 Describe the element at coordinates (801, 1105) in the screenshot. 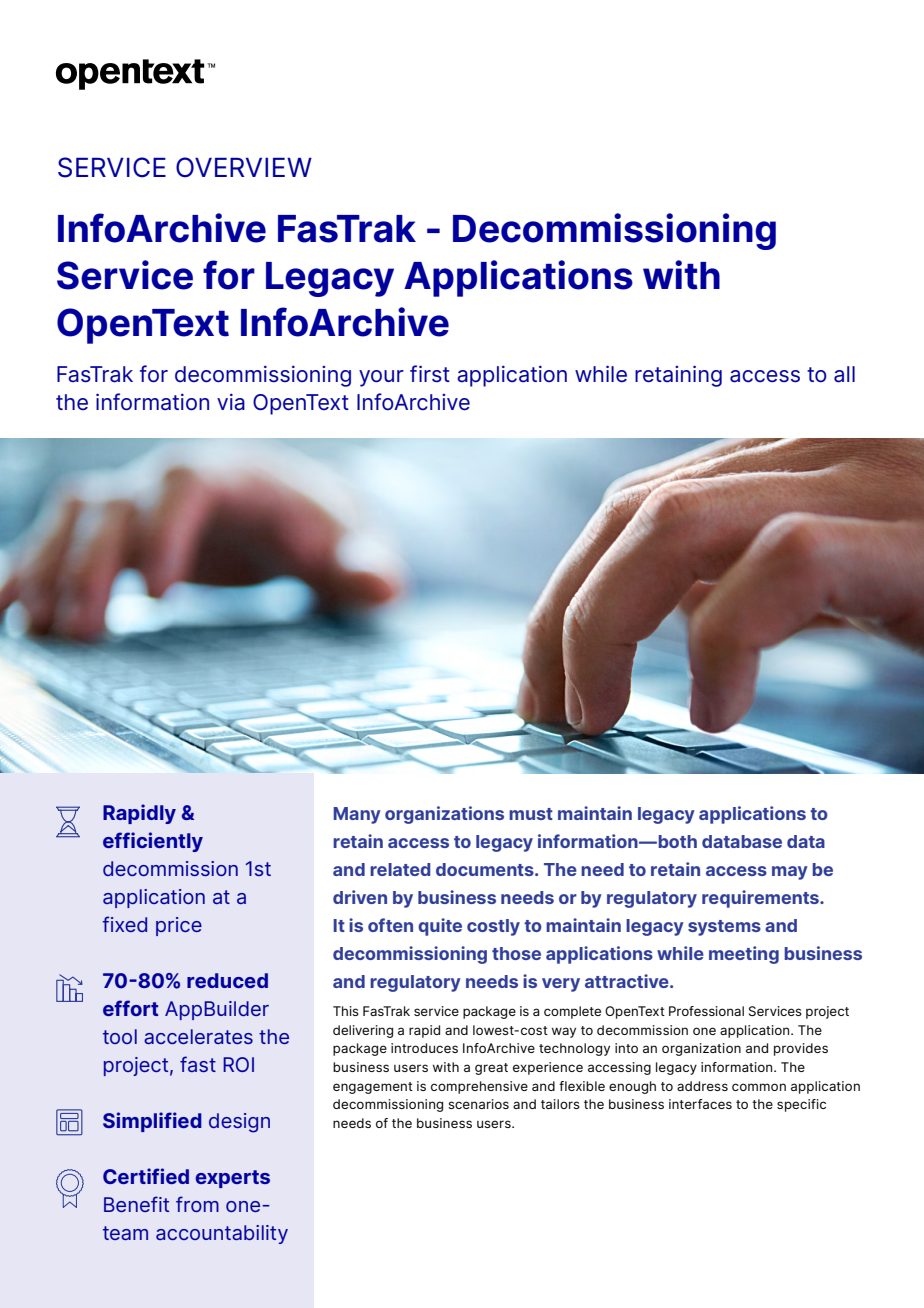

I see `specific` at that location.
